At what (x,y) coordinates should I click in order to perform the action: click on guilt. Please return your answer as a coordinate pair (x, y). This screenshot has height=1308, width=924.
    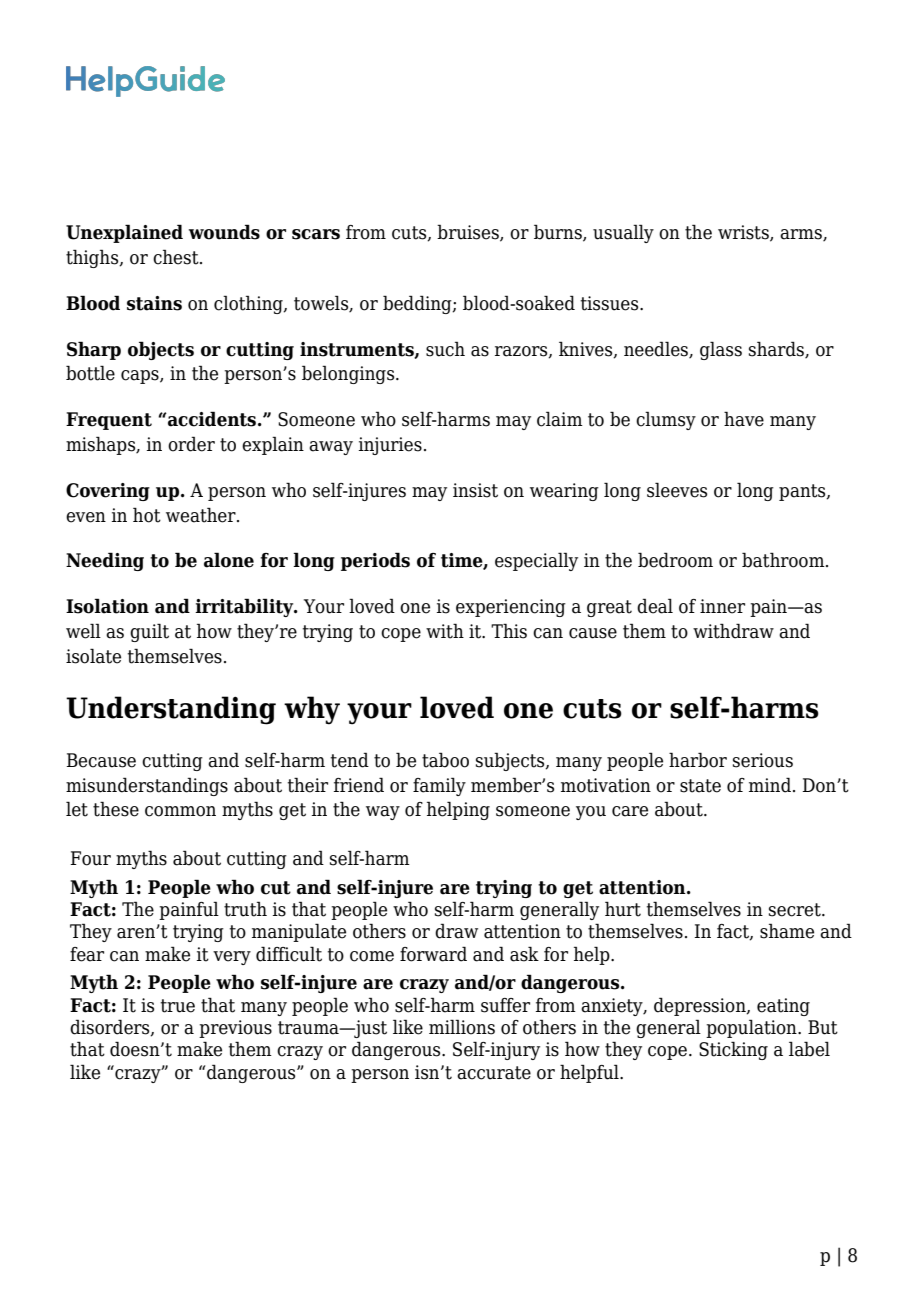
    Looking at the image, I should click on (149, 632).
